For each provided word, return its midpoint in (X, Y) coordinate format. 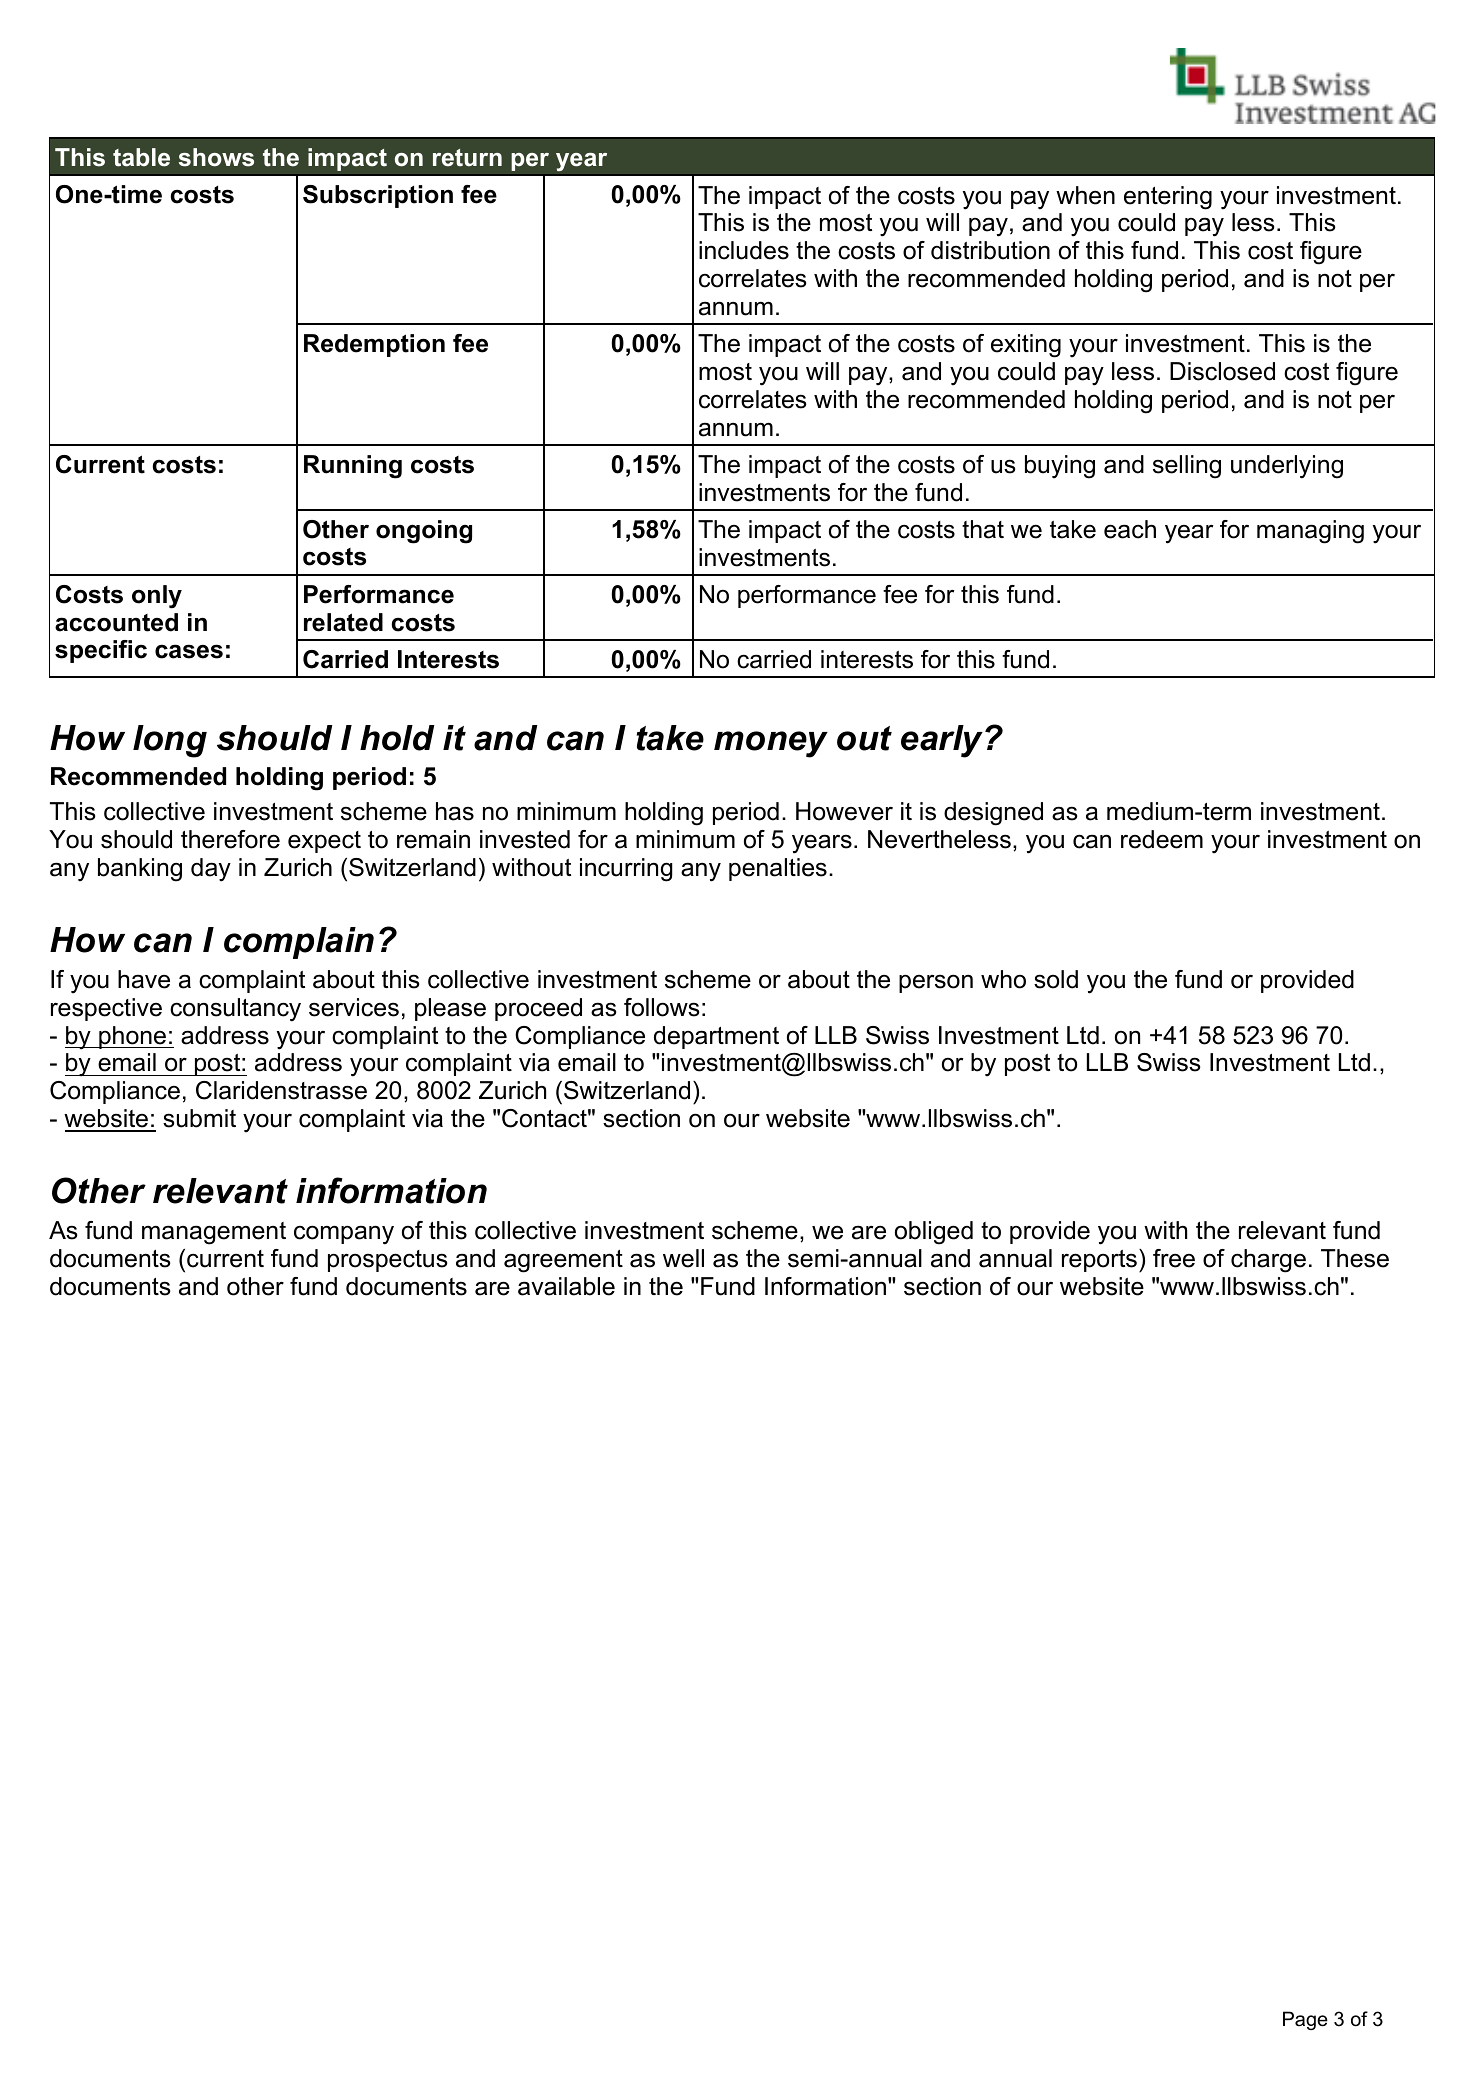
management (214, 1233)
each (1130, 529)
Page (1305, 2020)
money (771, 744)
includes (744, 250)
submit (199, 1118)
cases (189, 651)
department (716, 1037)
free (1174, 1258)
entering (1168, 198)
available (566, 1286)
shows (216, 157)
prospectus (388, 1261)
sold (1056, 979)
